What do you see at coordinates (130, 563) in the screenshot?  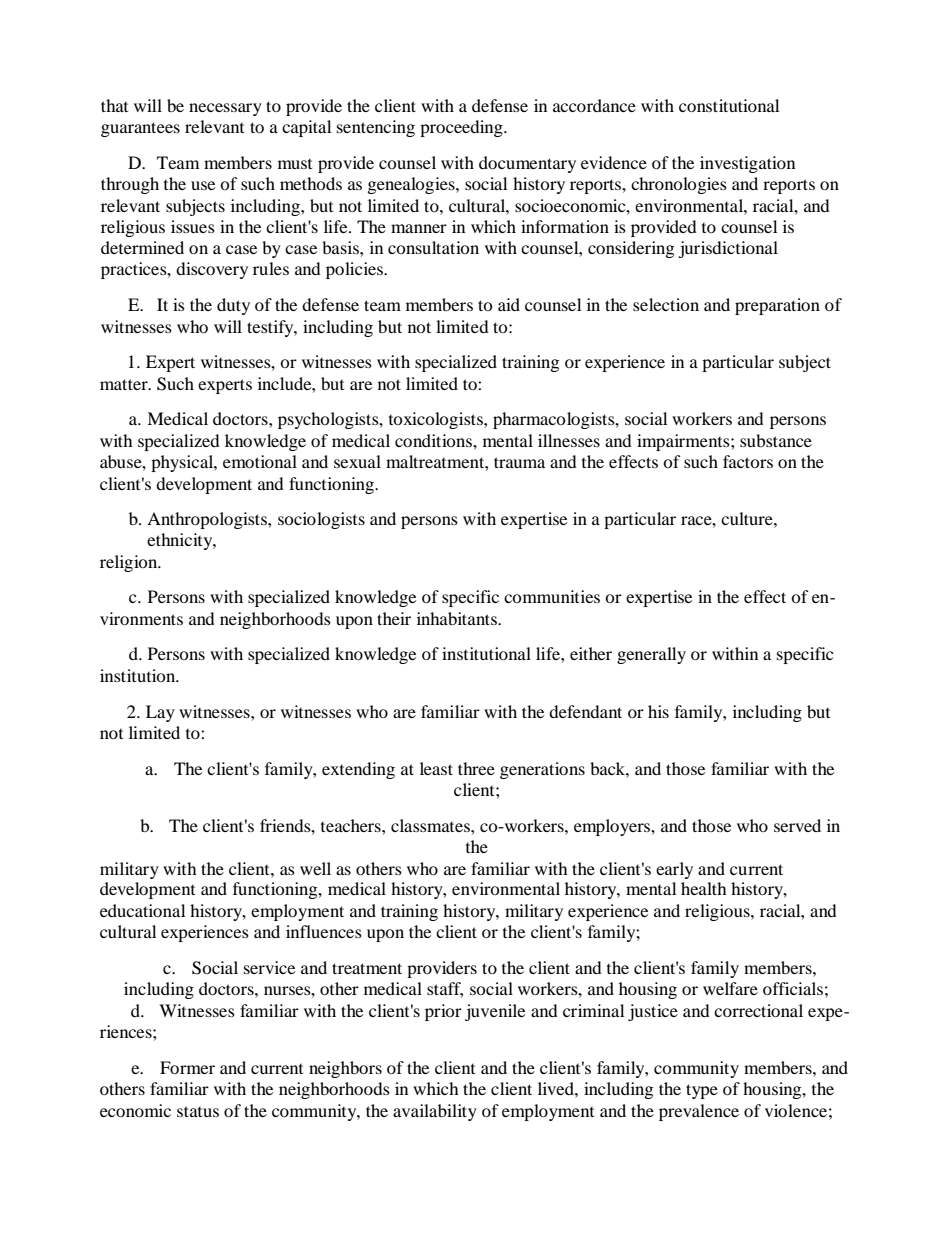 I see `religion` at bounding box center [130, 563].
